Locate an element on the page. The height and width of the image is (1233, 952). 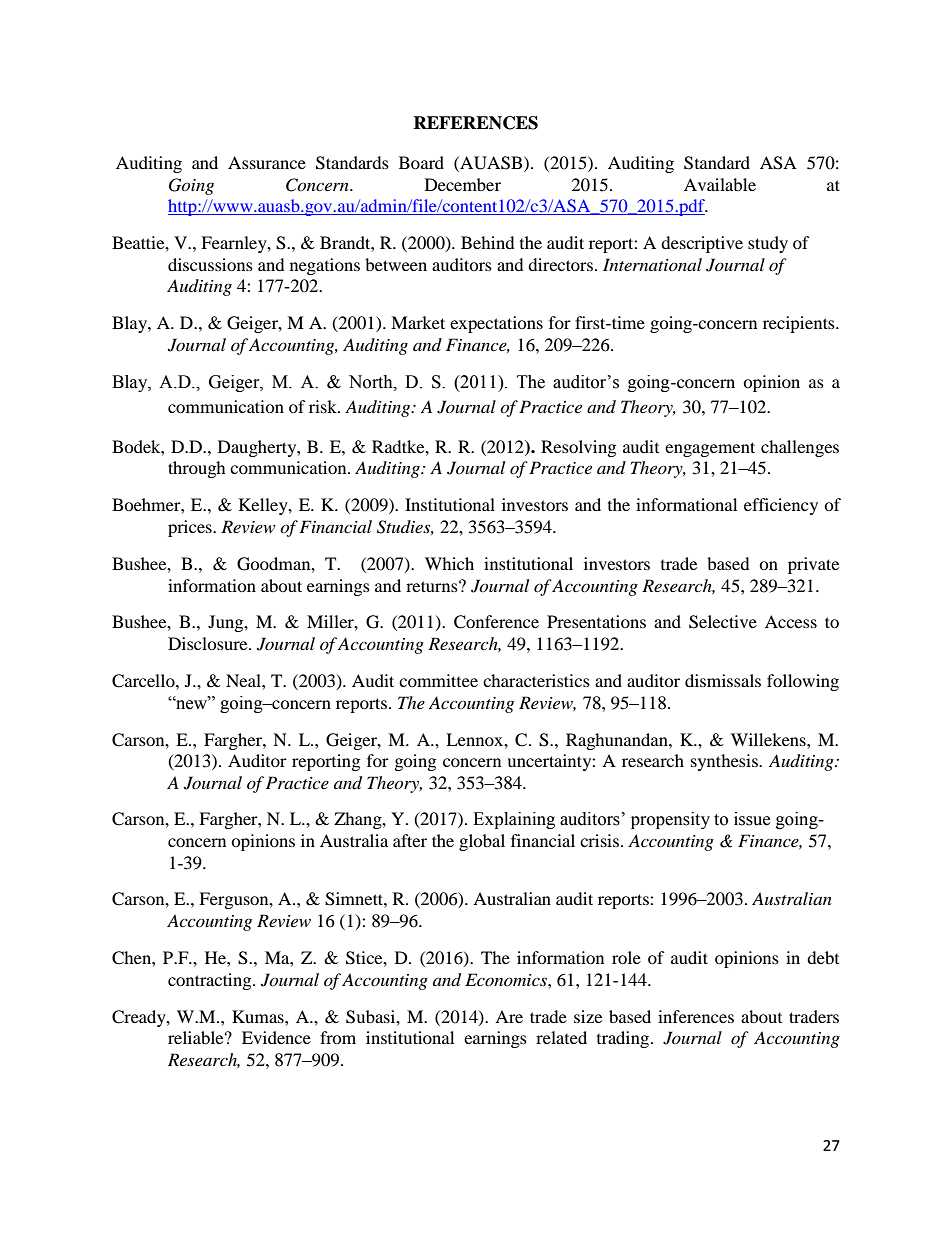
risk is located at coordinates (324, 406).
